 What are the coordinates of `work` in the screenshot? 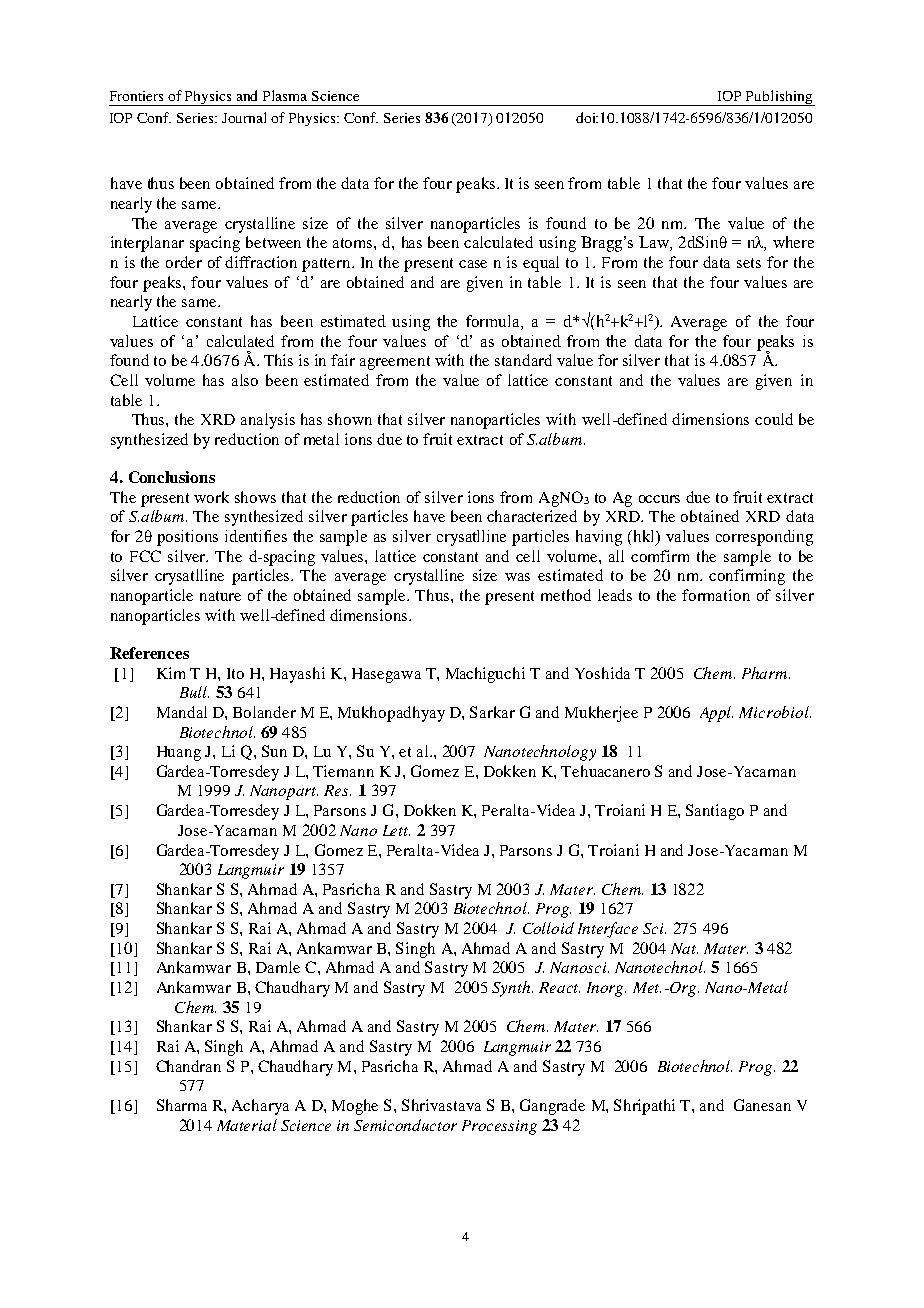 It's located at (211, 497).
